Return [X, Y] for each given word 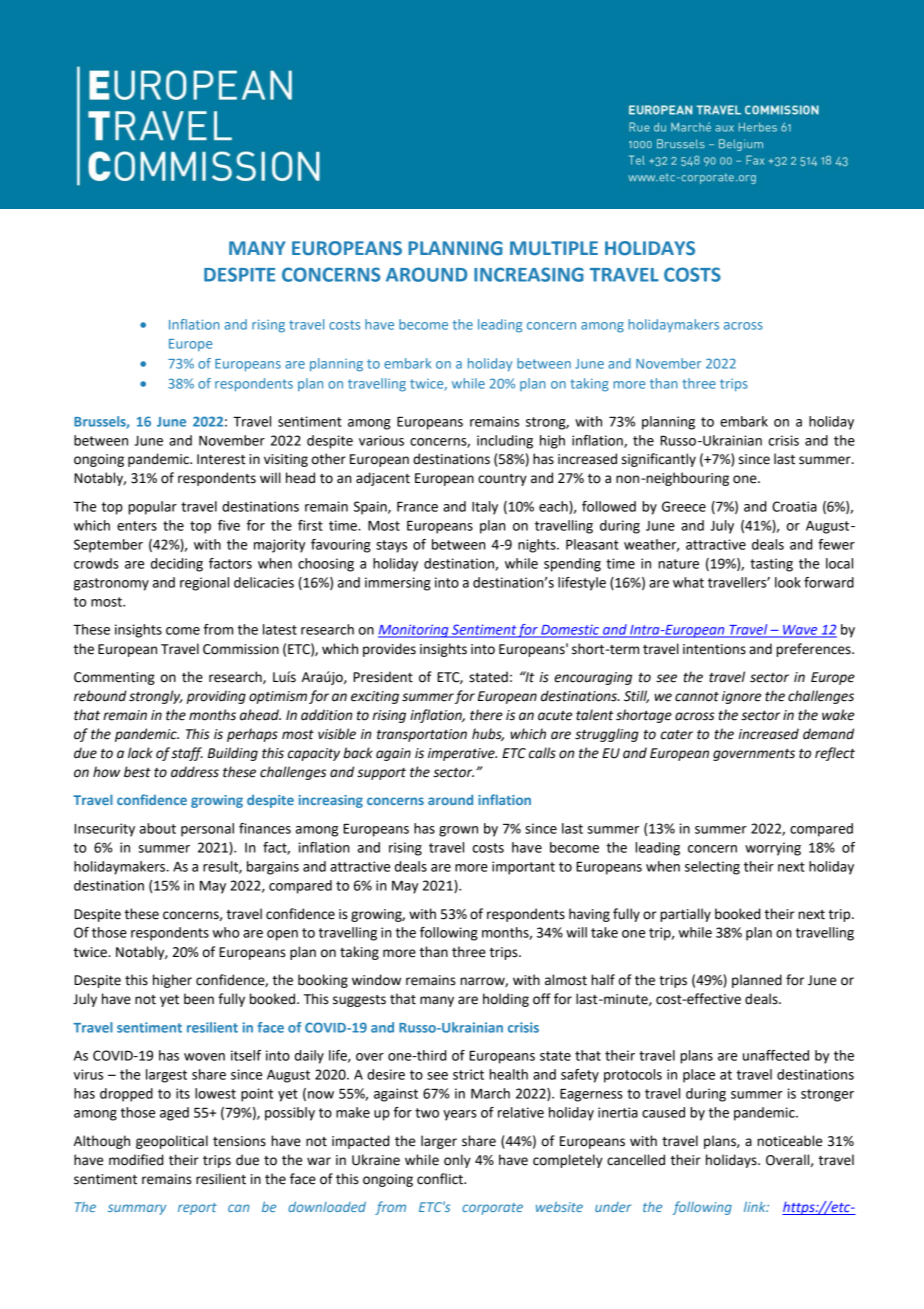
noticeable [789, 1141]
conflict [441, 1179]
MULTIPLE [554, 248]
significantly [659, 460]
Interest [221, 459]
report [197, 1209]
